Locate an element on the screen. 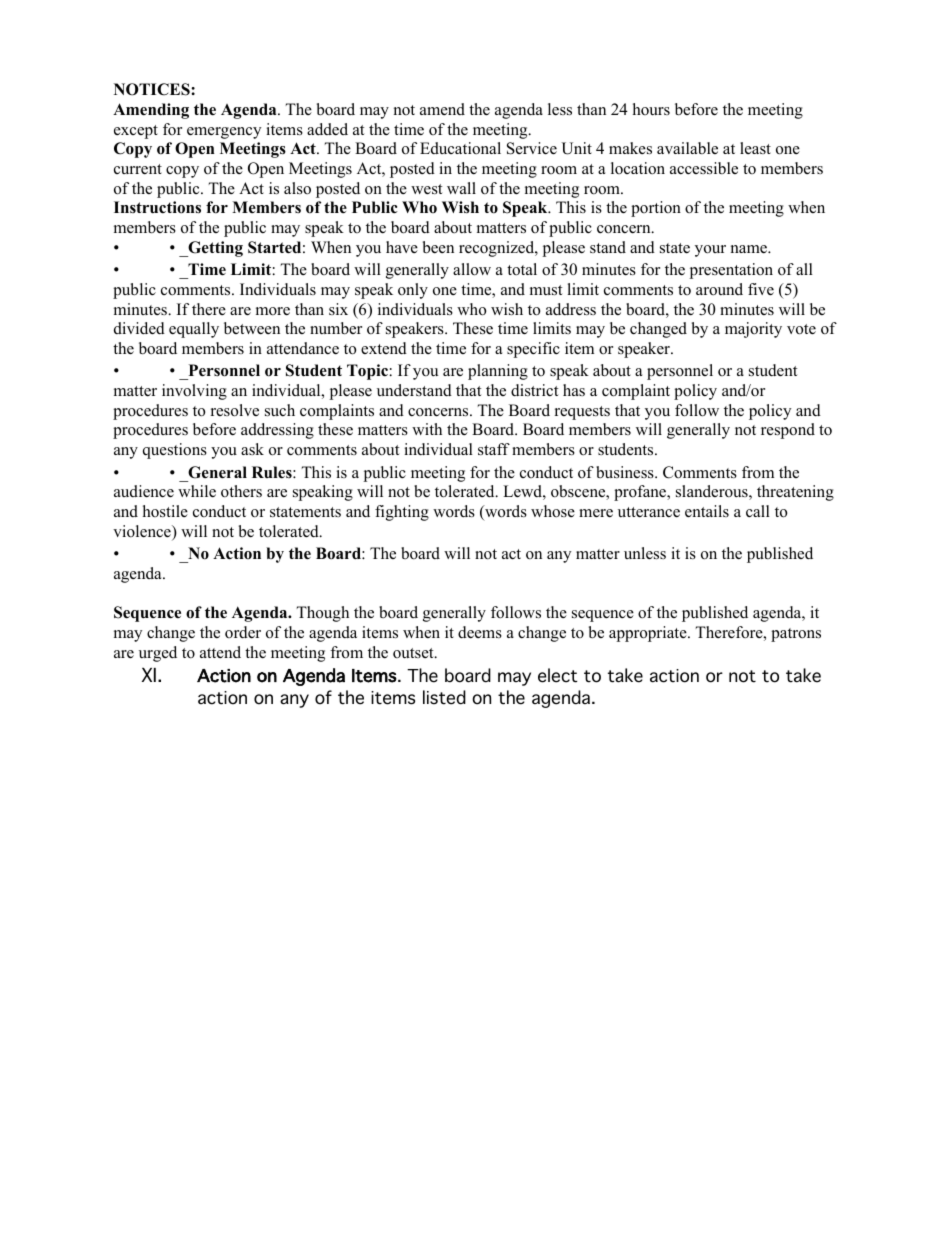 The image size is (952, 1233). fighting is located at coordinates (402, 513).
